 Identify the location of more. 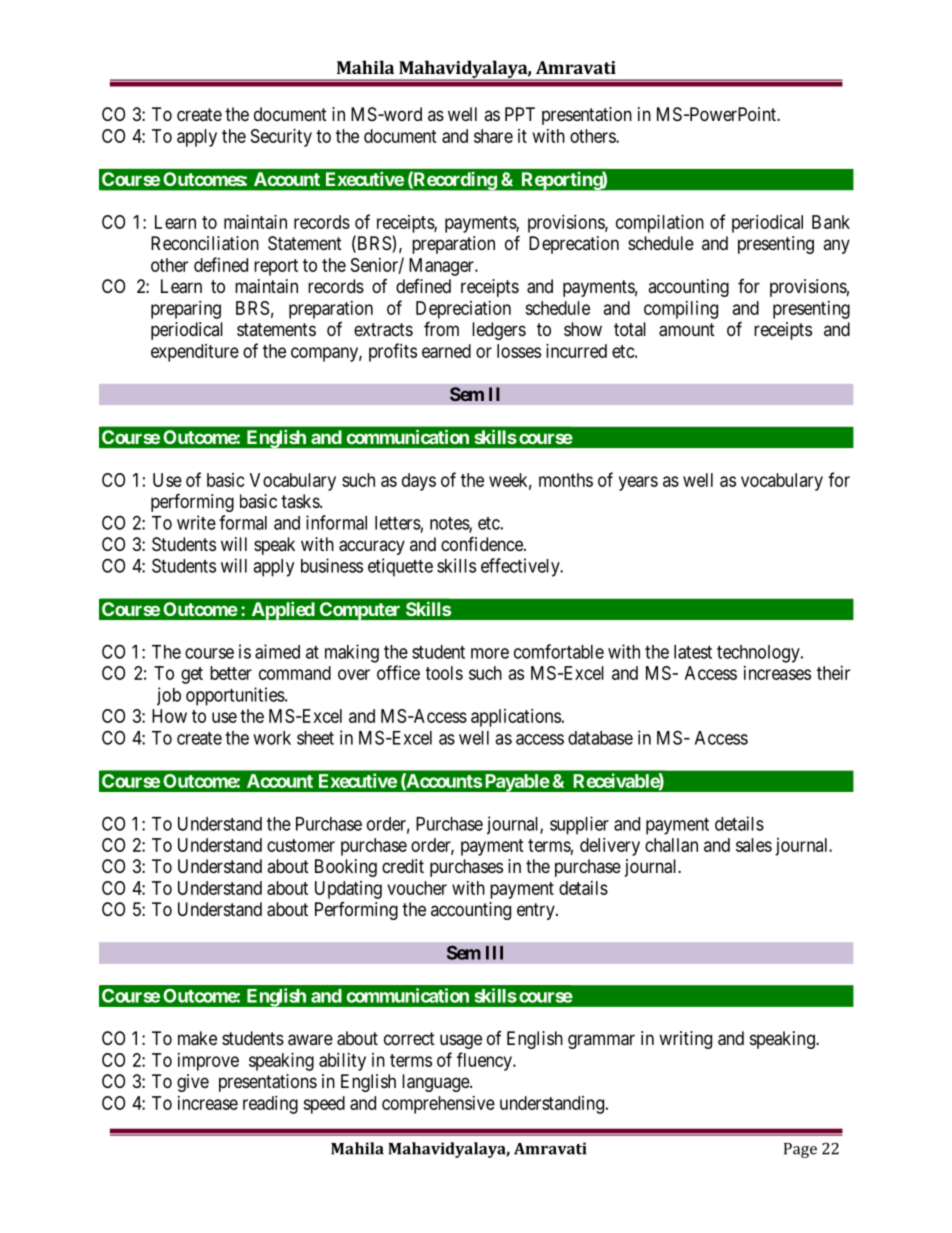
(490, 653).
